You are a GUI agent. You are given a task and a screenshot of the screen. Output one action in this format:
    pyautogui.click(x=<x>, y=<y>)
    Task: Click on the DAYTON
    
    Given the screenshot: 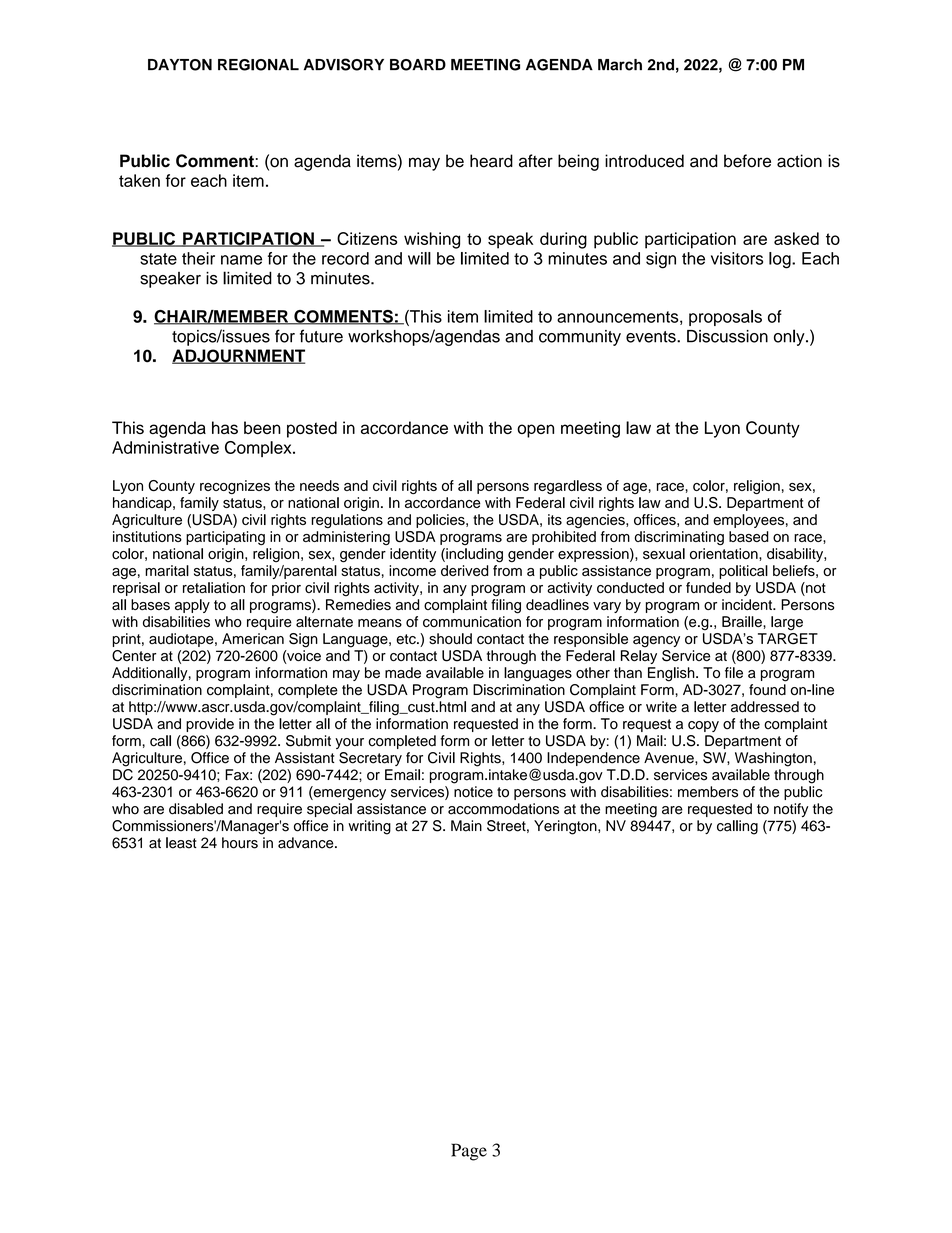 What is the action you would take?
    pyautogui.click(x=180, y=65)
